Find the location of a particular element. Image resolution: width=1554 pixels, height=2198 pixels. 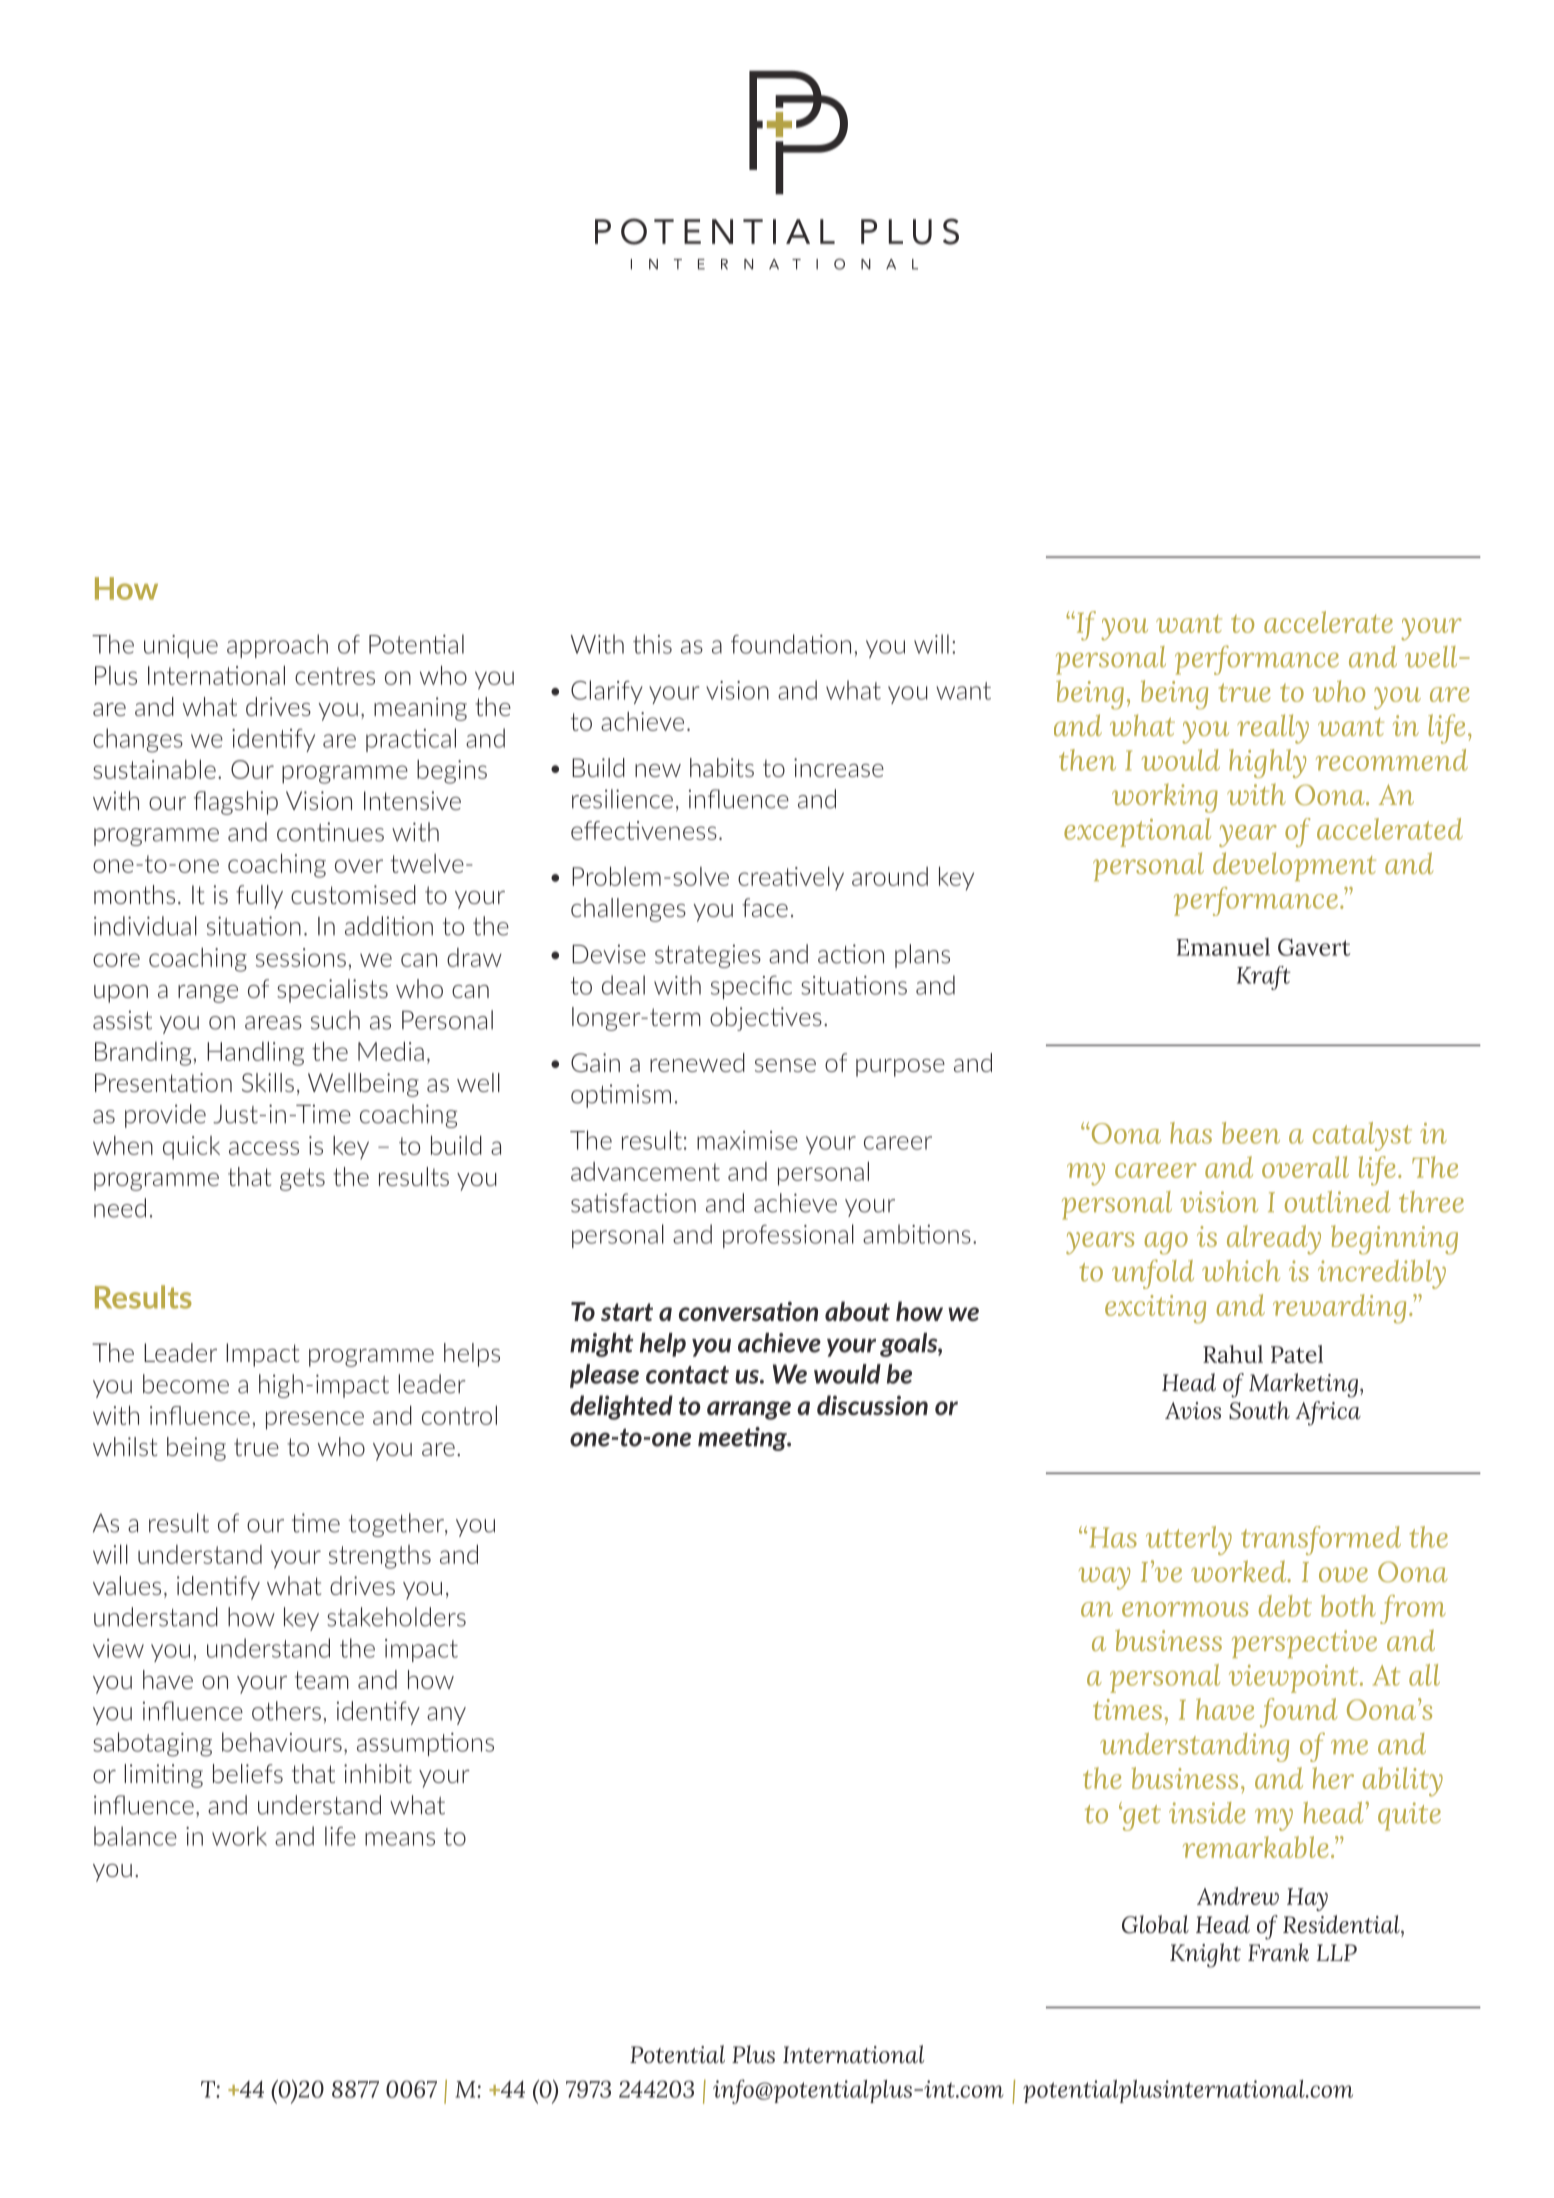

means is located at coordinates (400, 1839).
